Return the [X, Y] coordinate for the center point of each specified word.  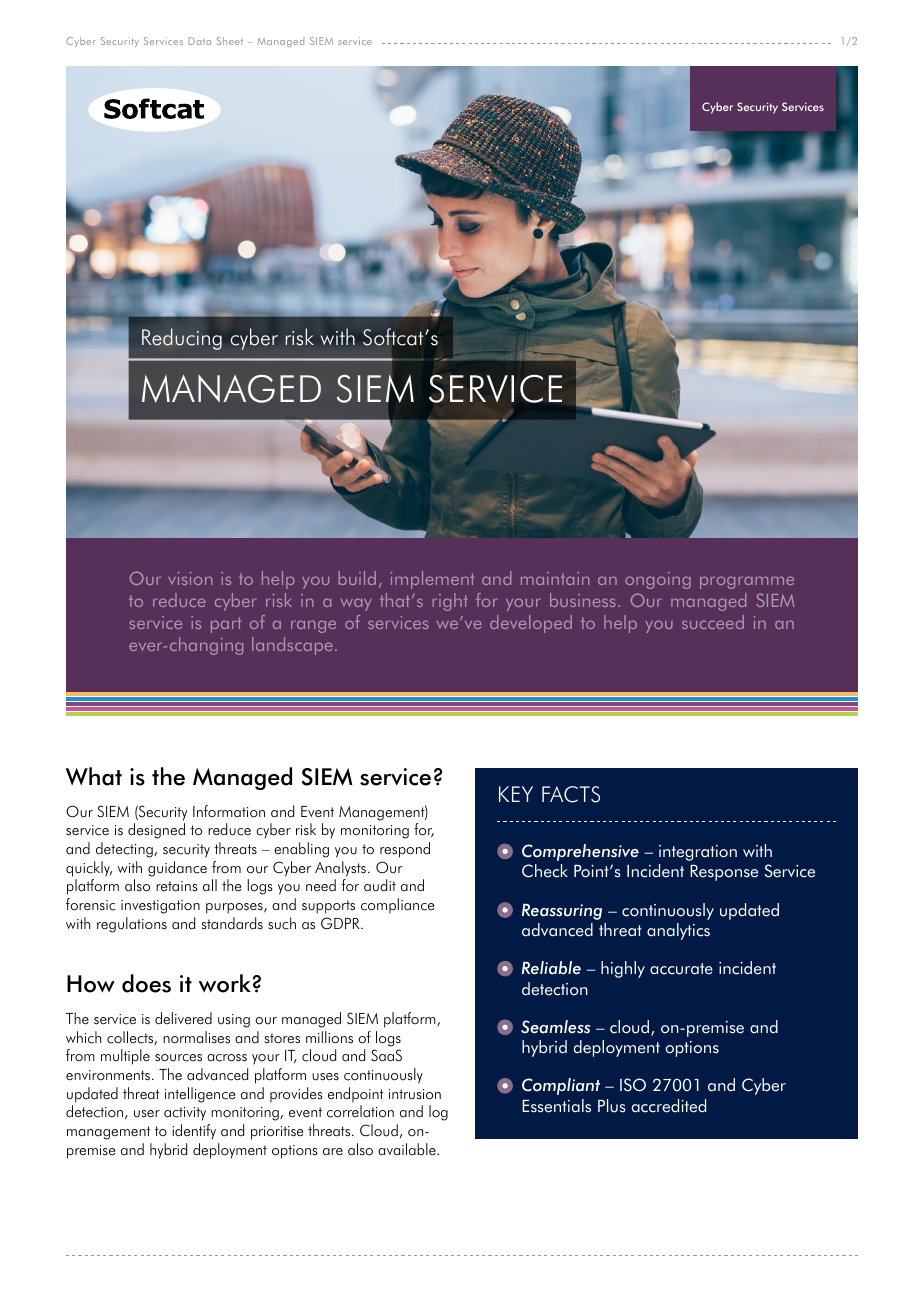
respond [405, 850]
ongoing [658, 580]
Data [199, 41]
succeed [713, 622]
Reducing [182, 339]
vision [190, 578]
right [450, 602]
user [147, 1114]
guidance [177, 869]
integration [698, 853]
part [226, 625]
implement [433, 580]
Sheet [230, 41]
